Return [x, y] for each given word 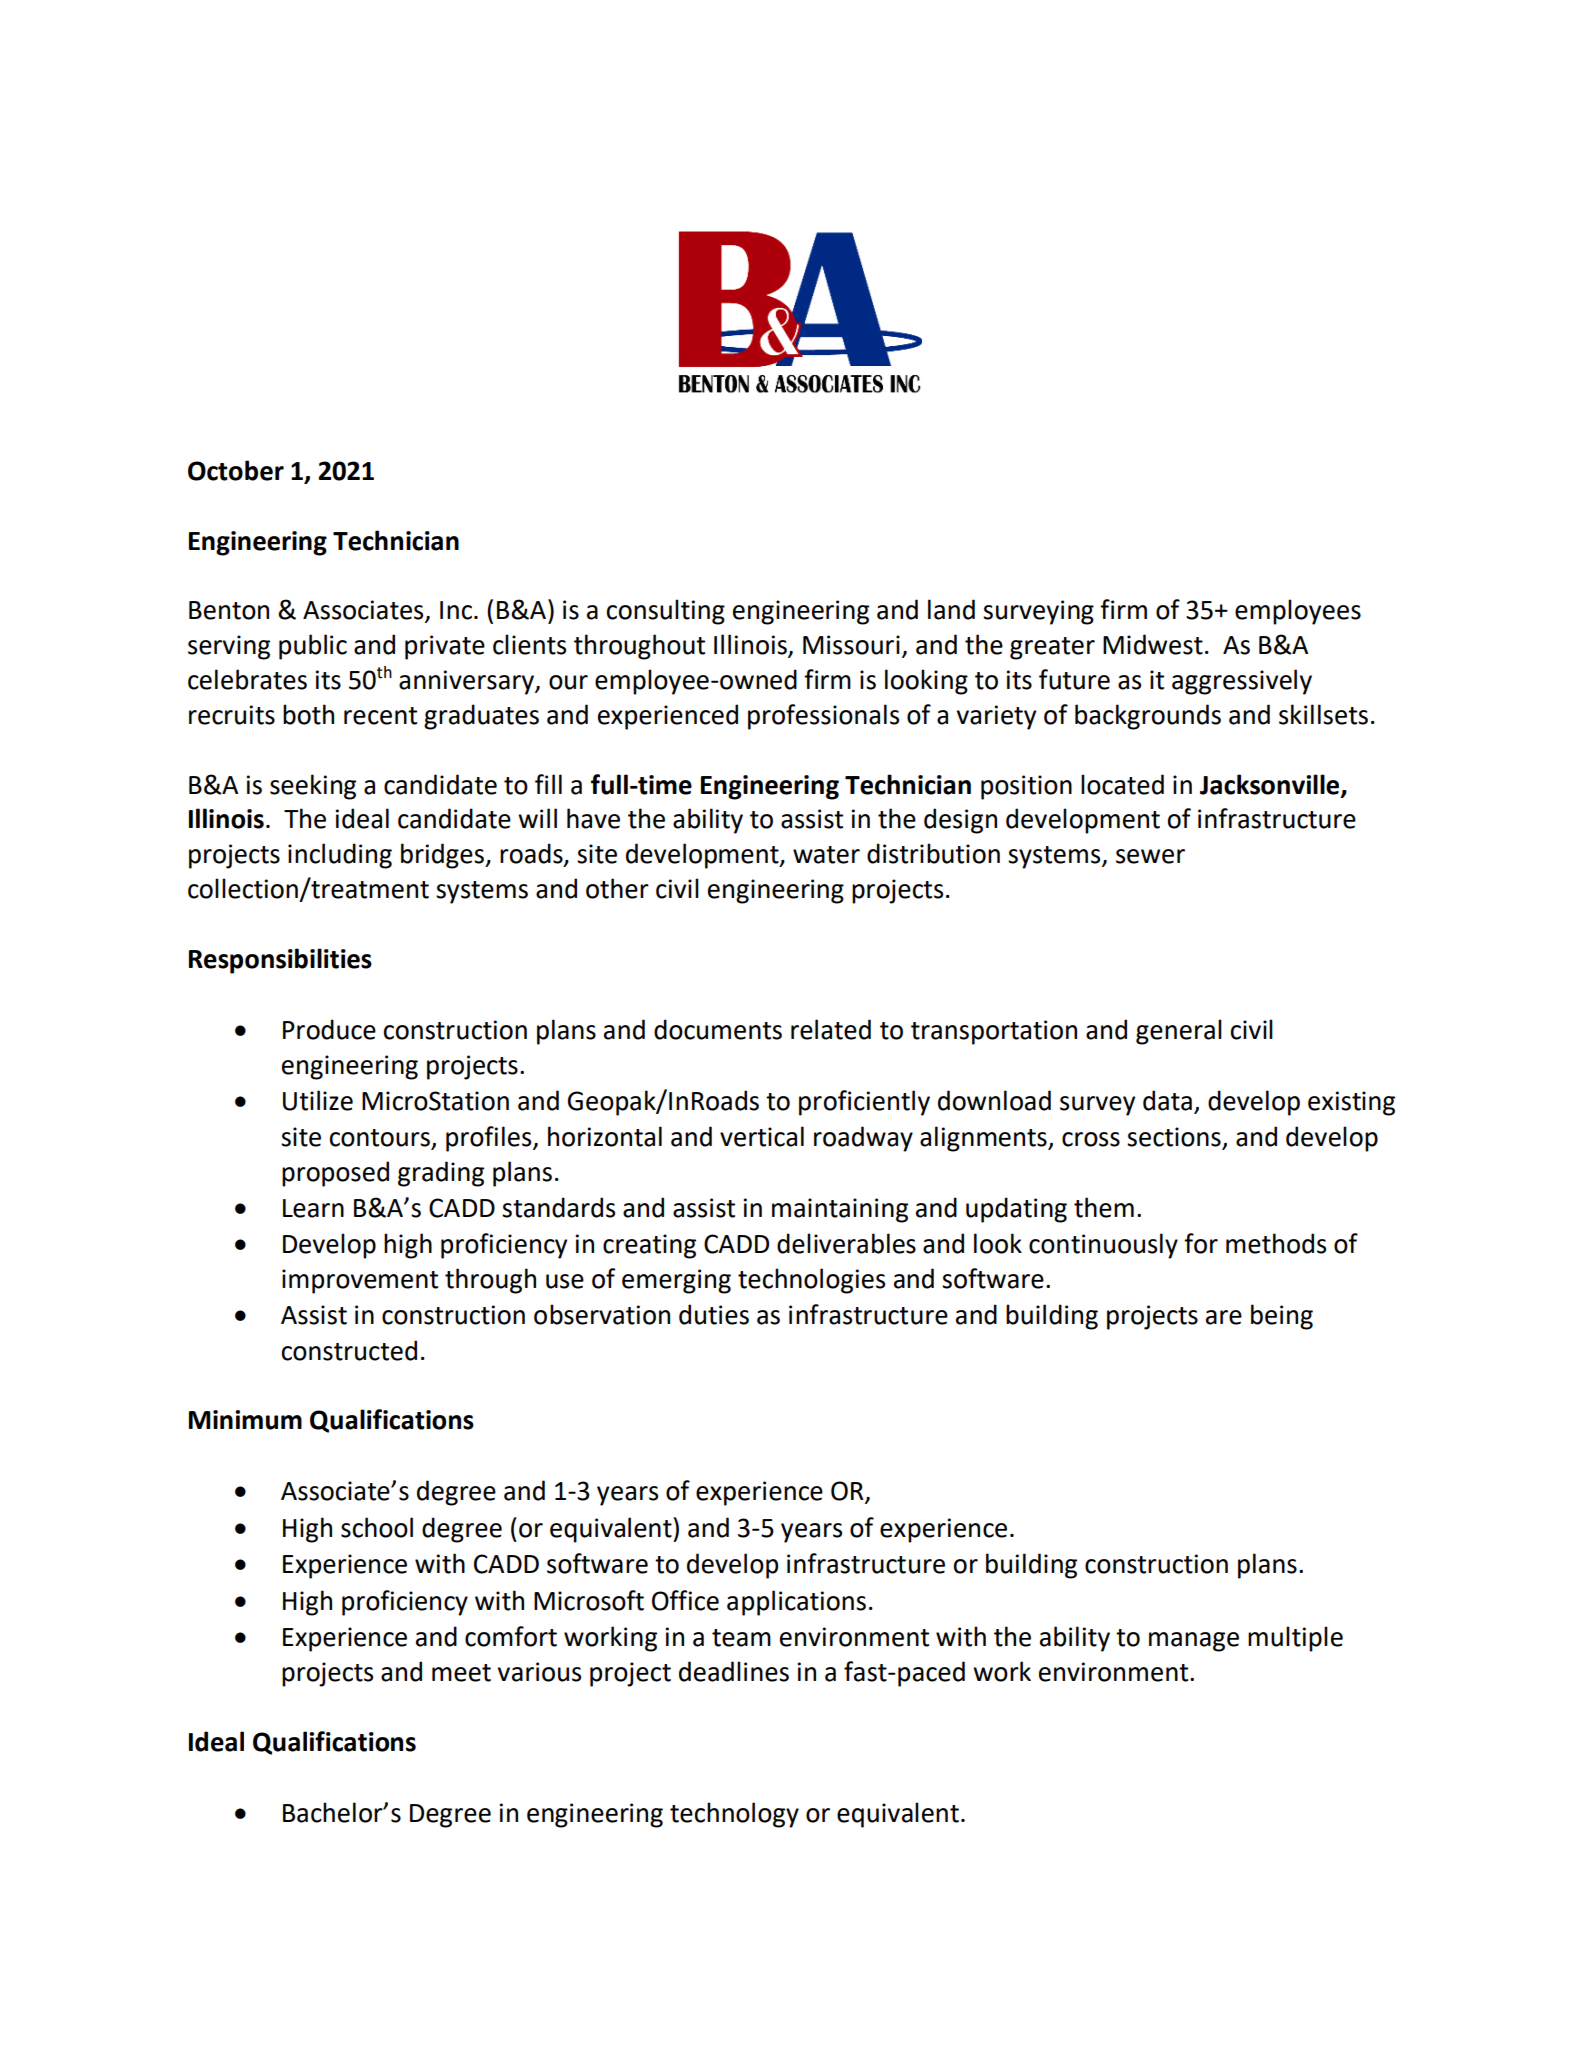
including [340, 856]
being [1282, 1317]
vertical [762, 1136]
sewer [1150, 856]
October [236, 470]
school [377, 1527]
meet [461, 1673]
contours [381, 1139]
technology [734, 1815]
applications [796, 1603]
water [826, 855]
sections [1175, 1138]
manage [1194, 1642]
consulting [666, 612]
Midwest [1153, 644]
